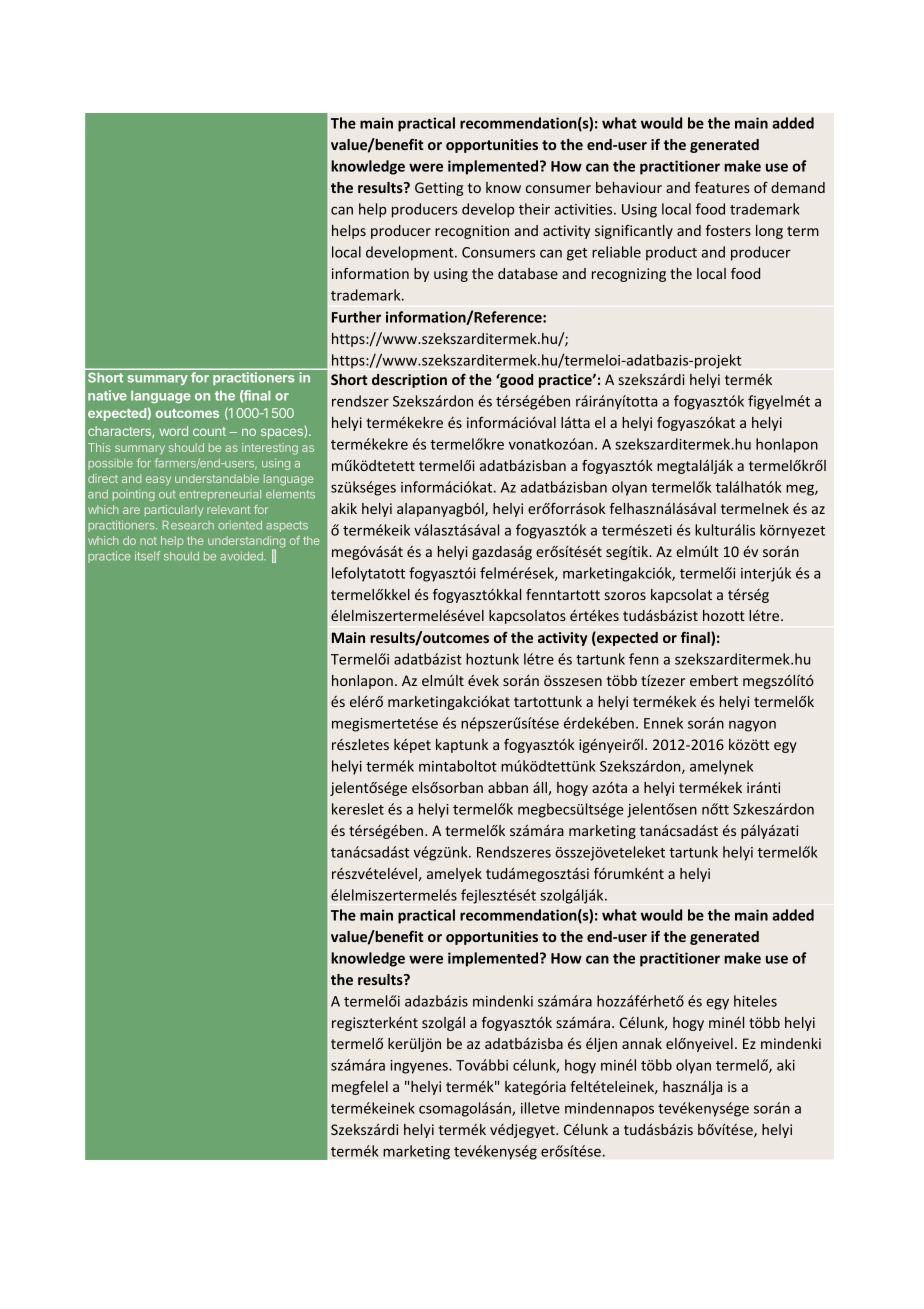  What do you see at coordinates (439, 189) in the image?
I see `Getting` at bounding box center [439, 189].
